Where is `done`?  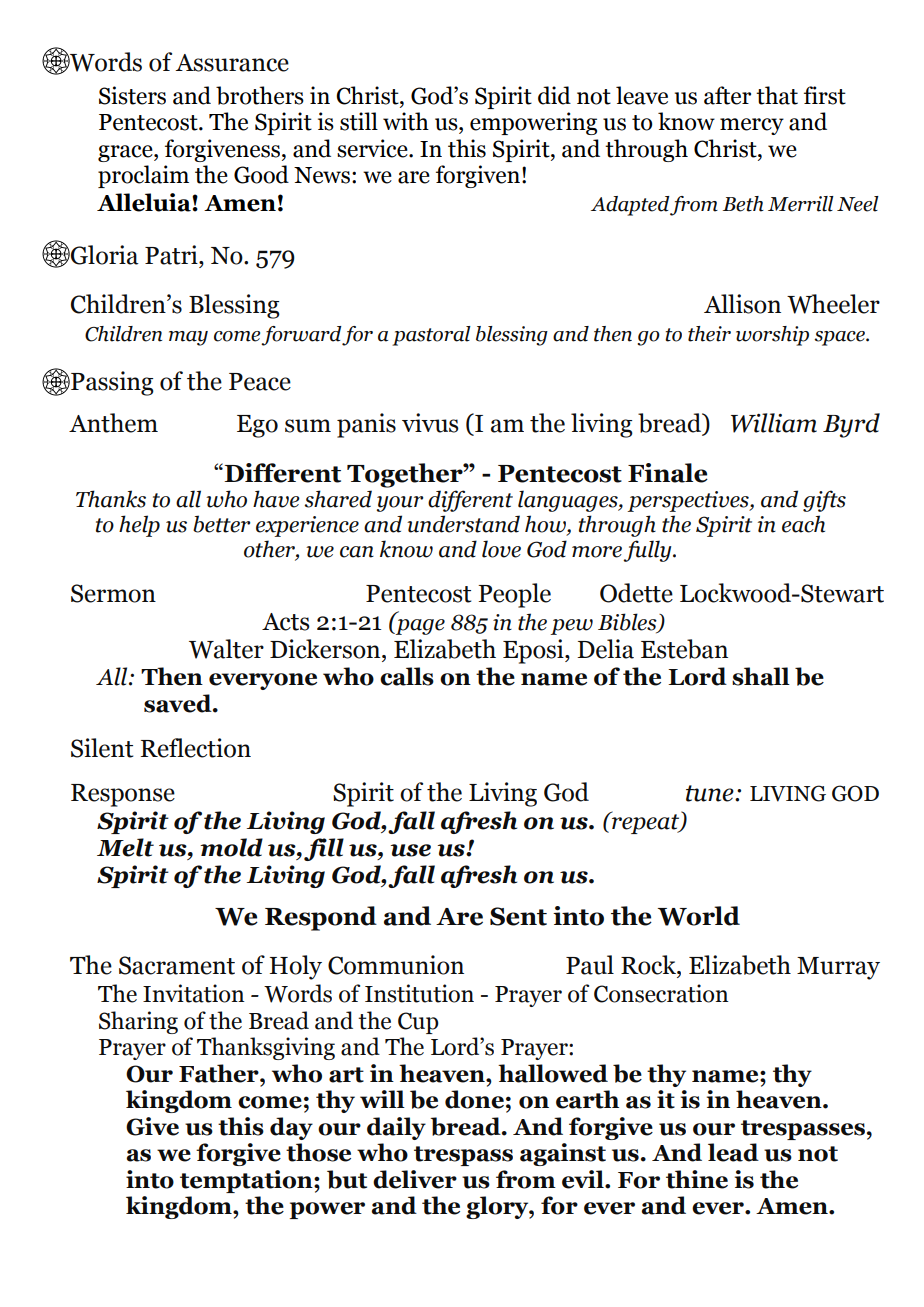 done is located at coordinates (474, 1099).
